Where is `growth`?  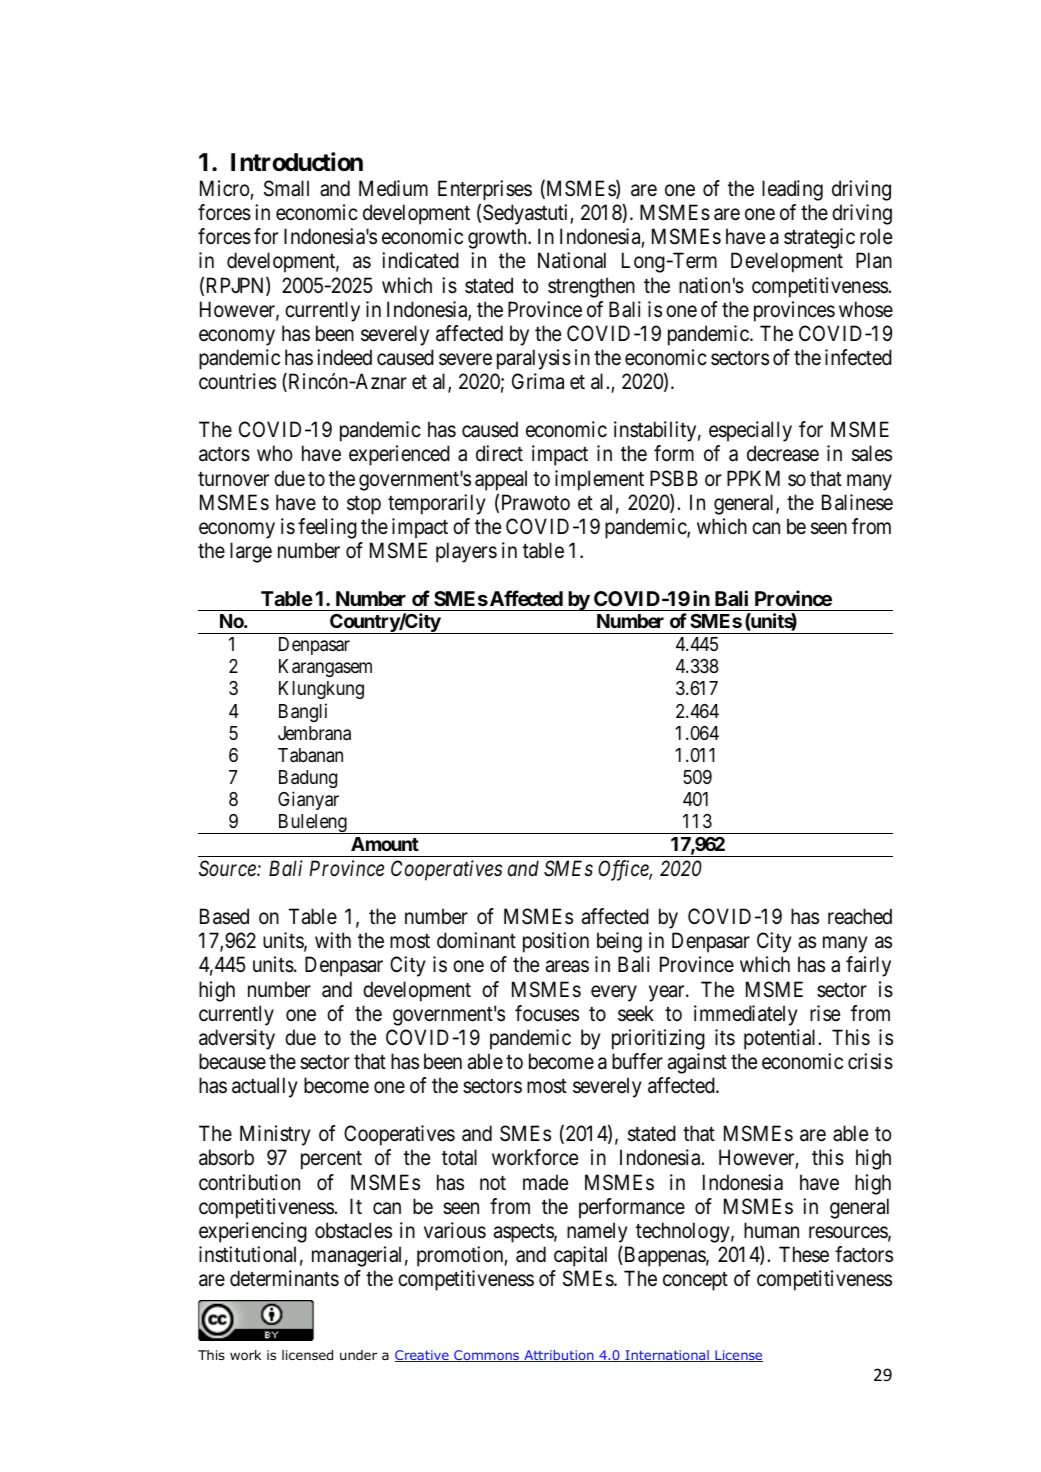 growth is located at coordinates (498, 238).
